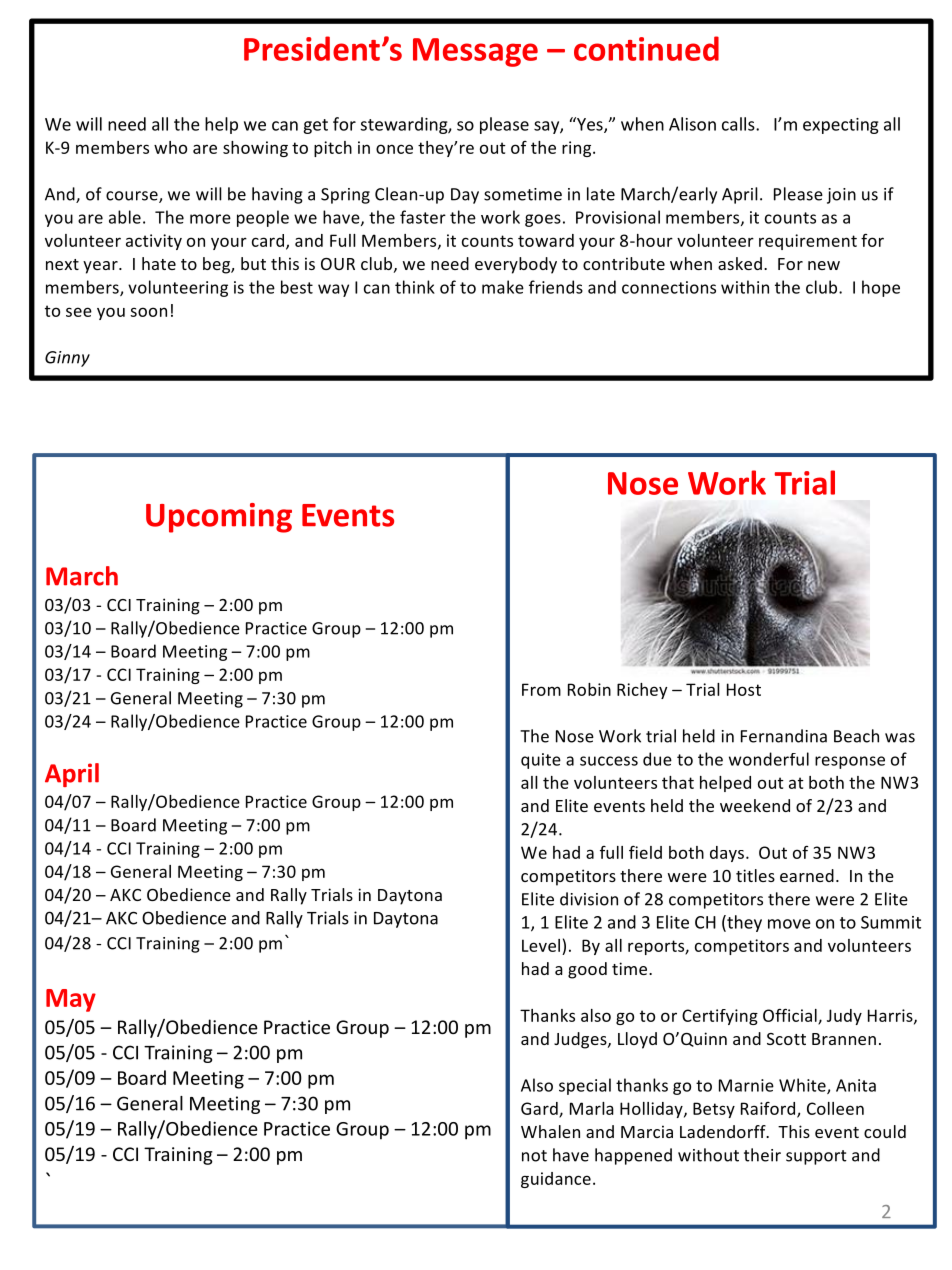 This screenshot has width=952, height=1270. What do you see at coordinates (71, 1000) in the screenshot?
I see `May` at bounding box center [71, 1000].
